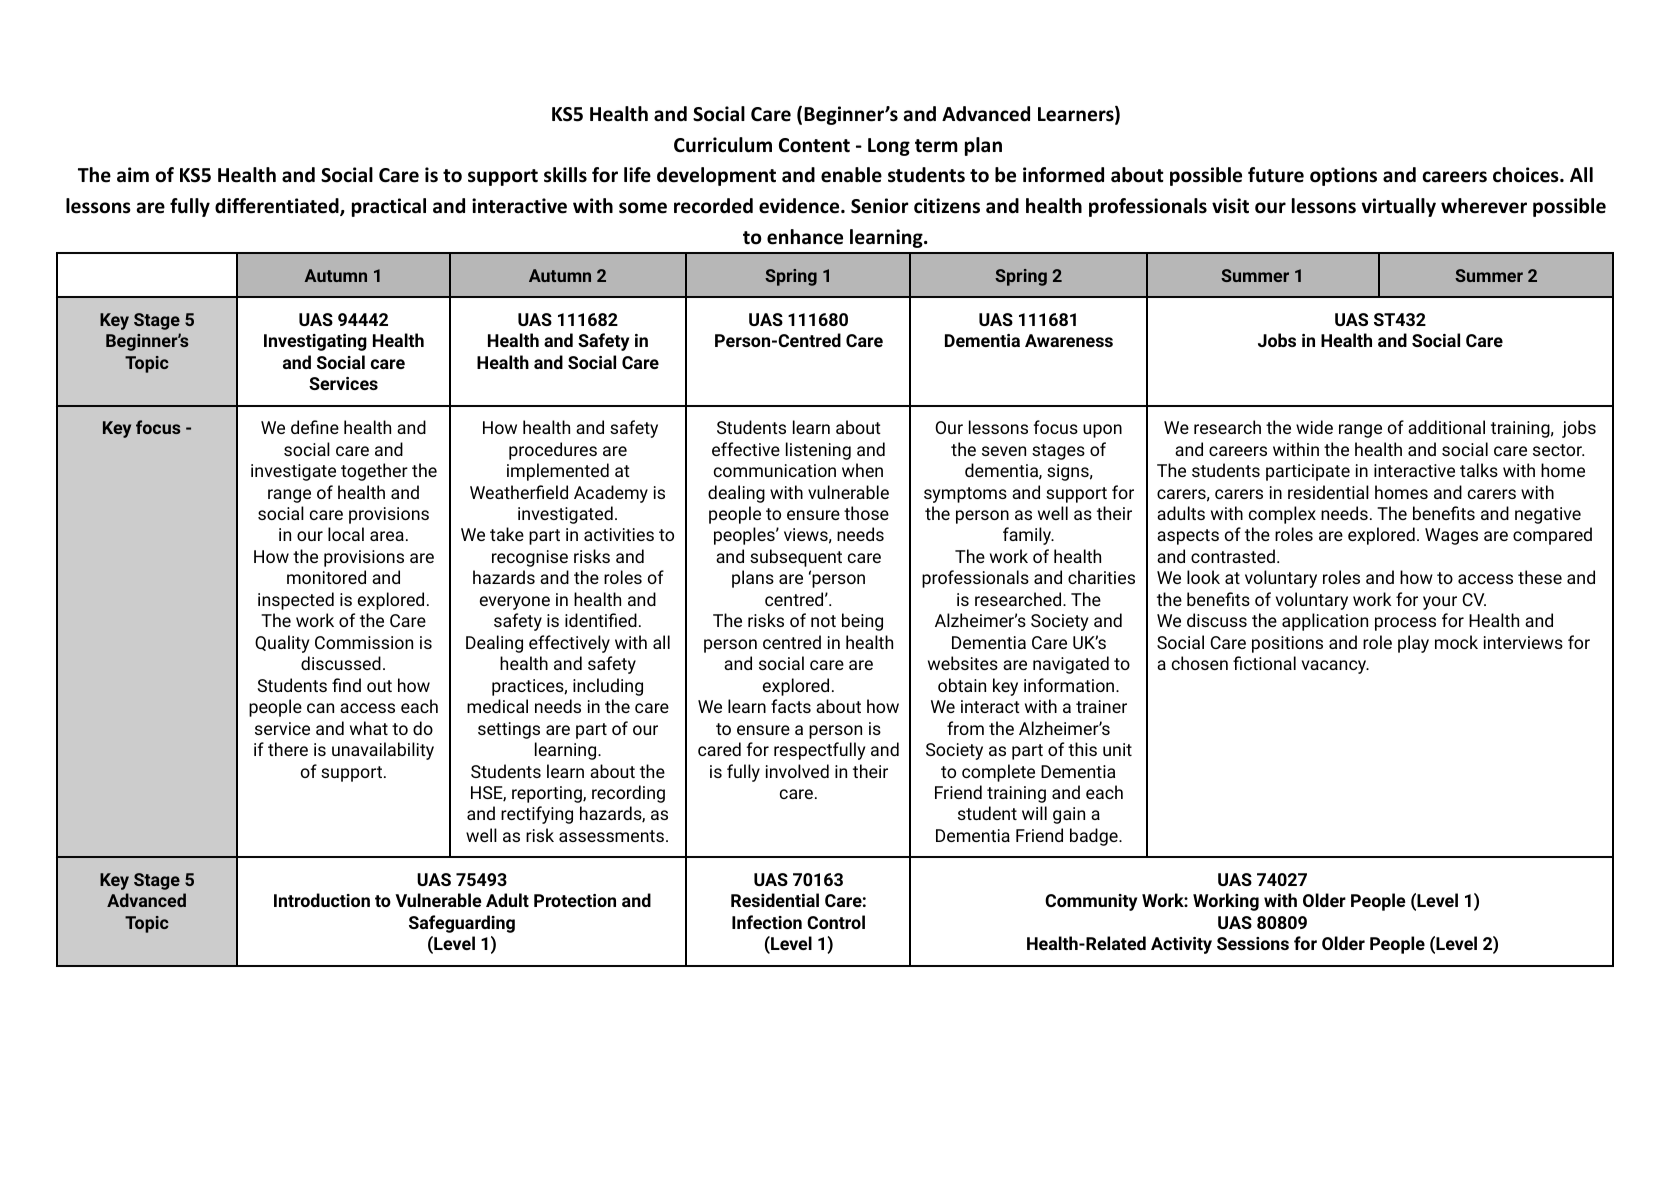 The width and height of the screenshot is (1672, 1184). Describe the element at coordinates (851, 175) in the screenshot. I see `enable` at that location.
